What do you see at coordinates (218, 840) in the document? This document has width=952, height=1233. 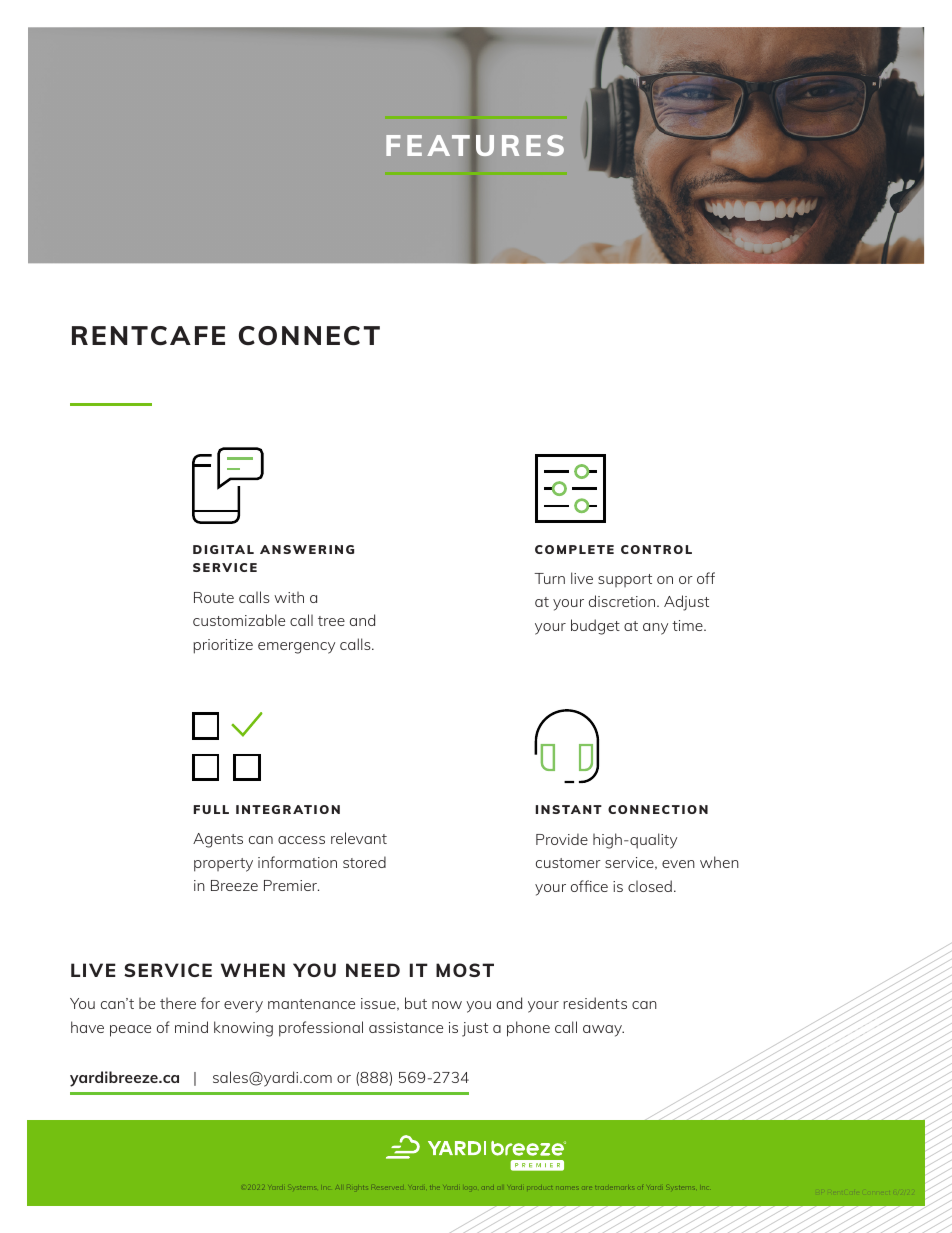 I see `Agents` at bounding box center [218, 840].
